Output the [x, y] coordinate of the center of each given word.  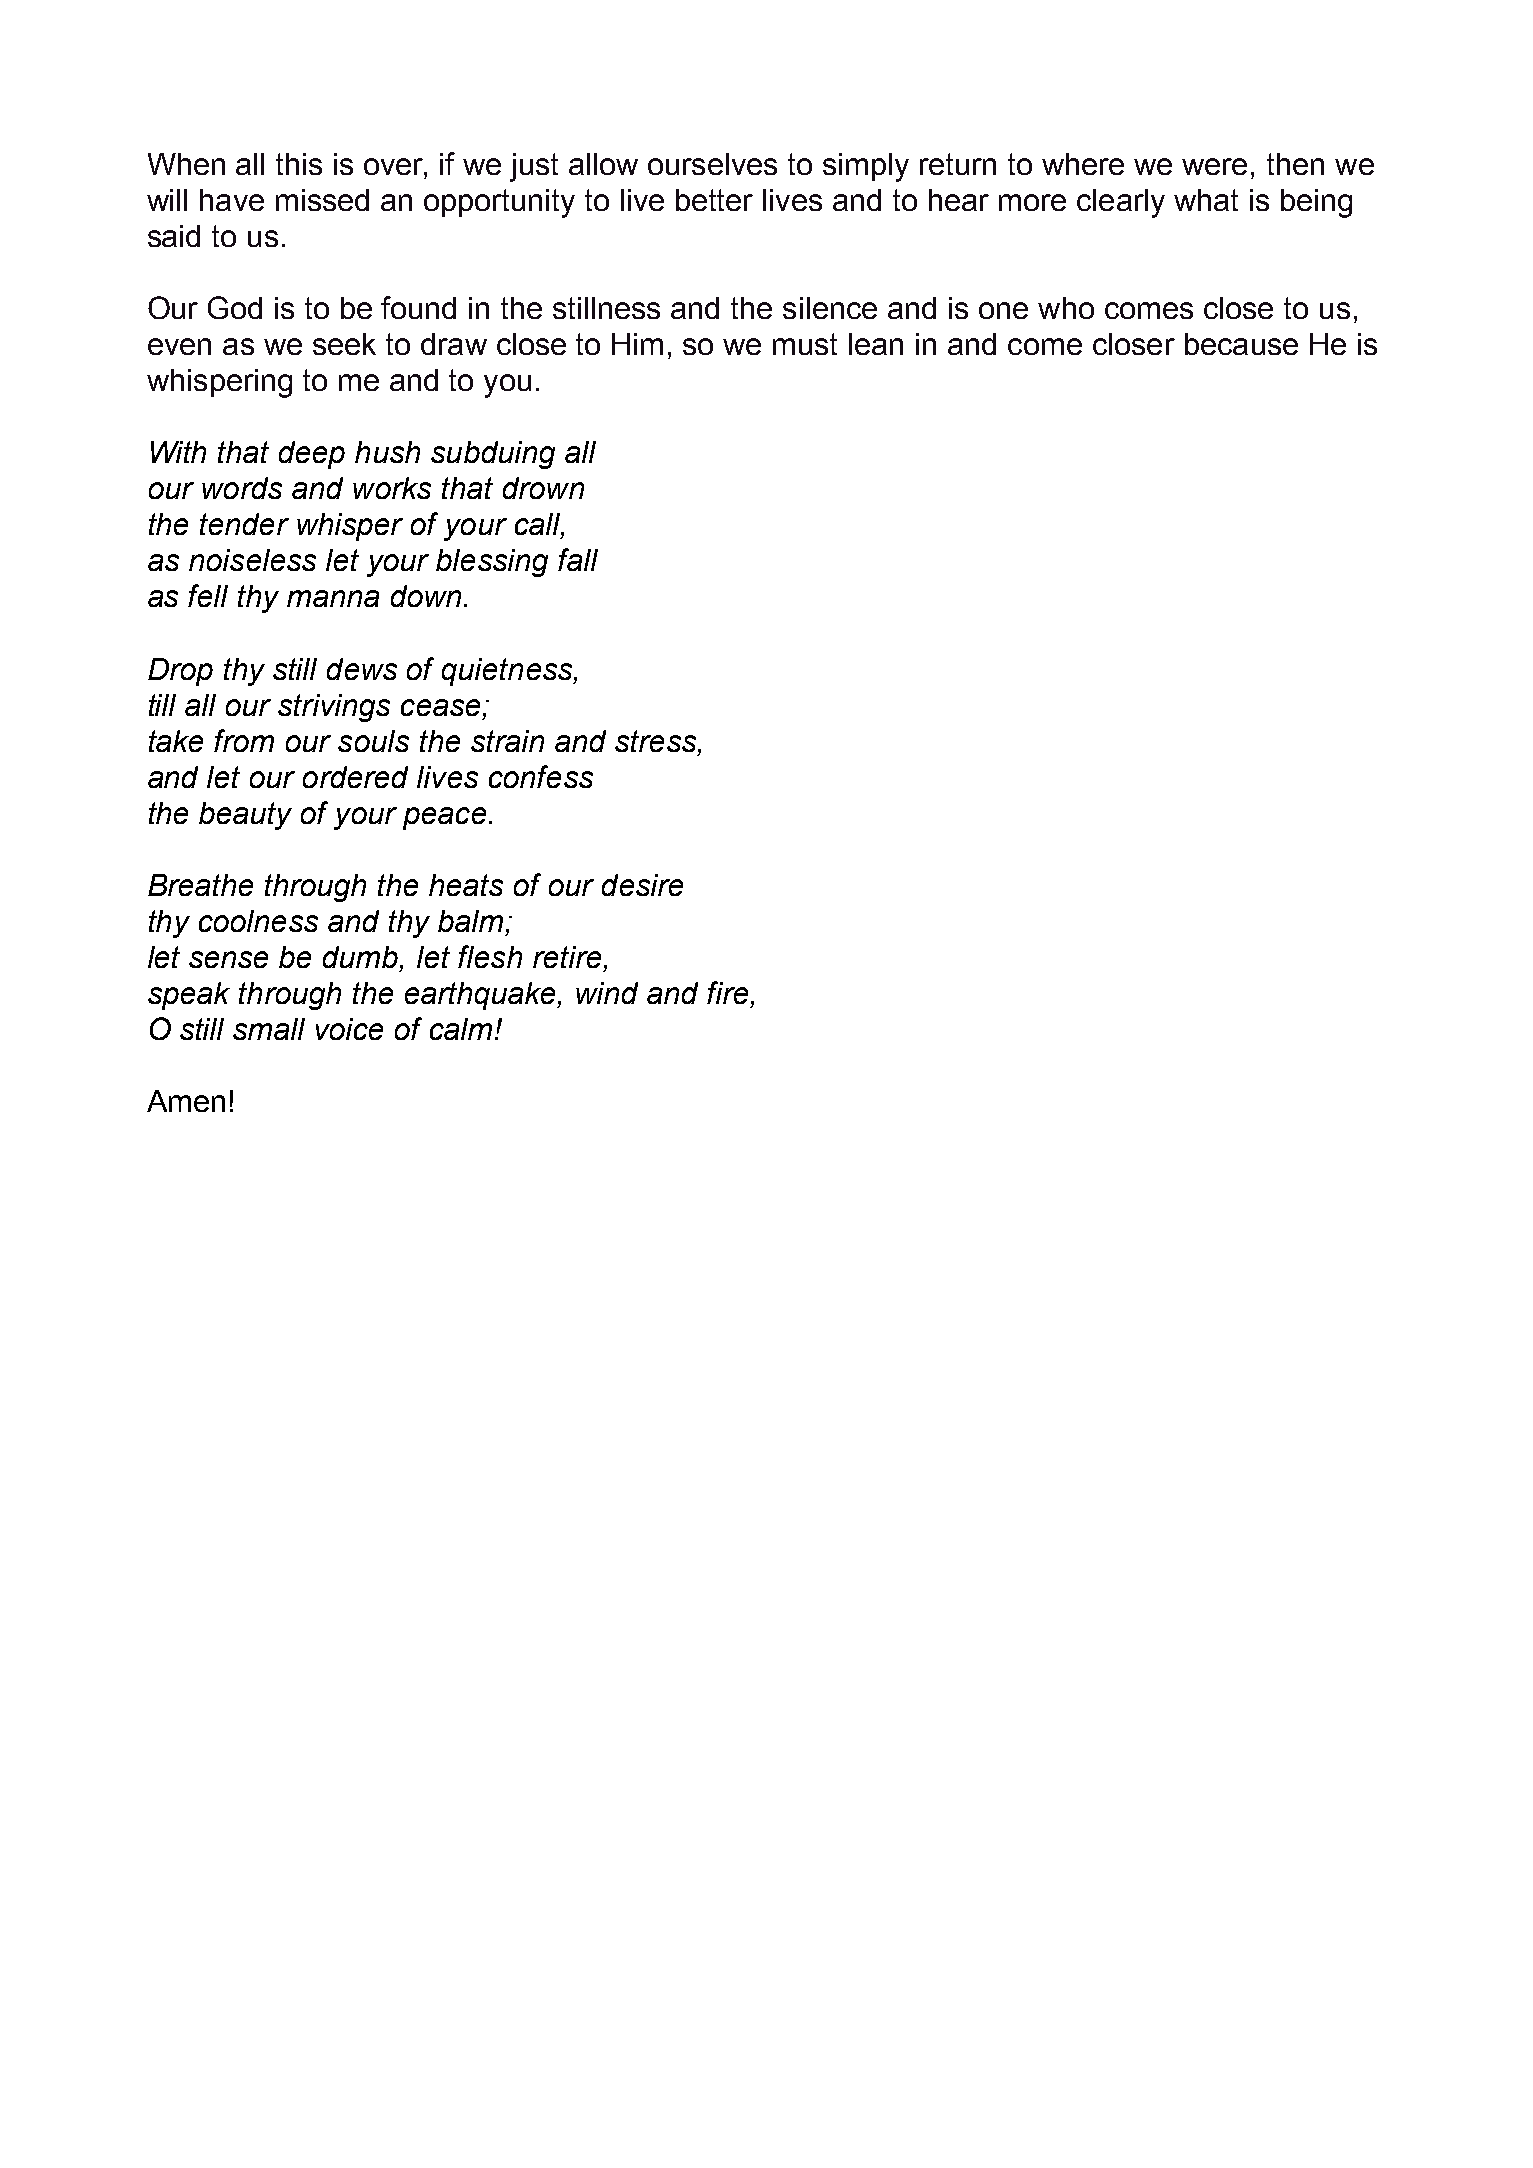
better [714, 200]
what [1206, 200]
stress [657, 741]
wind [607, 993]
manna [333, 598]
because [1241, 344]
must [805, 344]
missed [322, 200]
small [269, 1029]
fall [578, 559]
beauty [245, 816]
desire [642, 885]
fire [729, 994]
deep [312, 455]
